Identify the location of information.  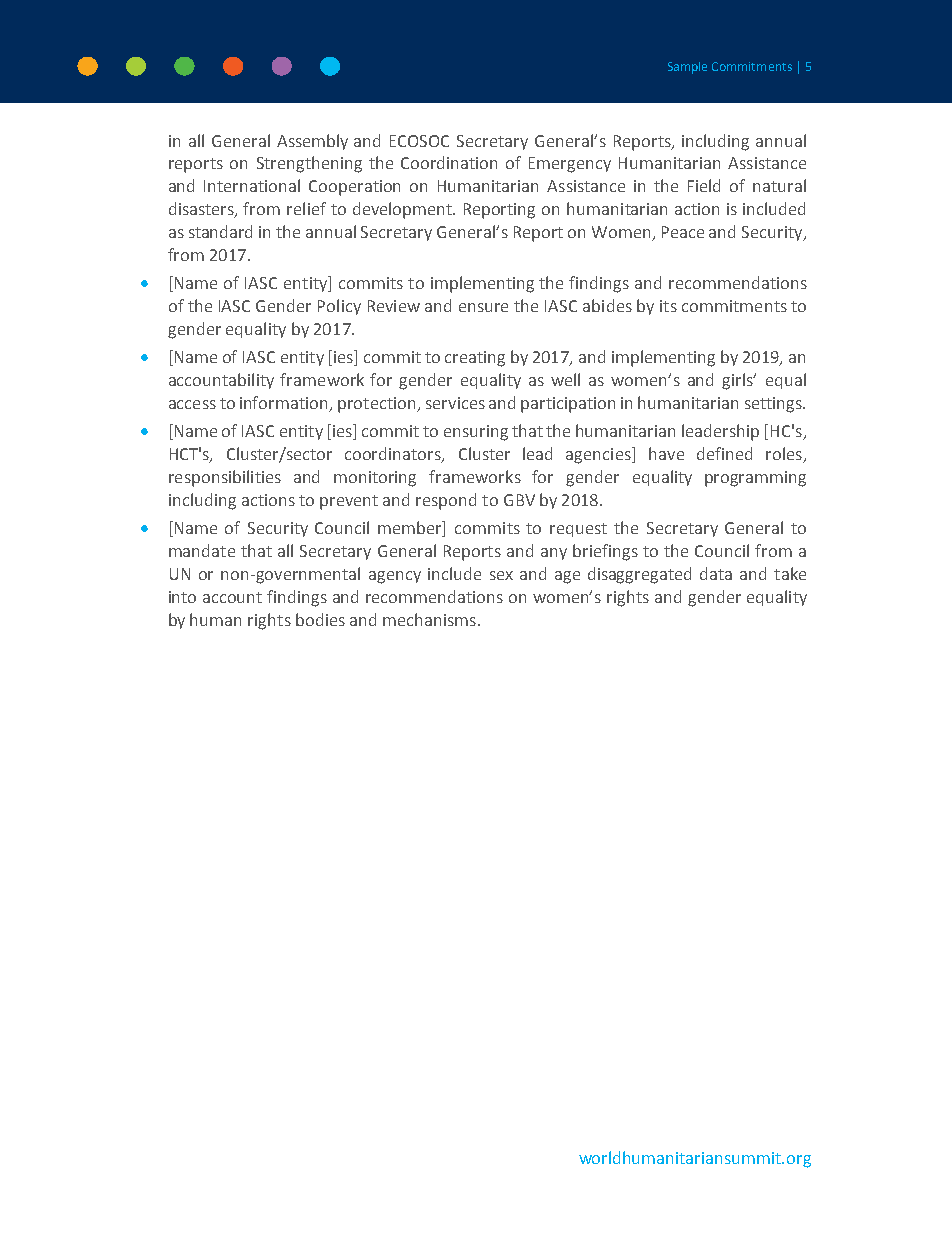
(285, 404).
